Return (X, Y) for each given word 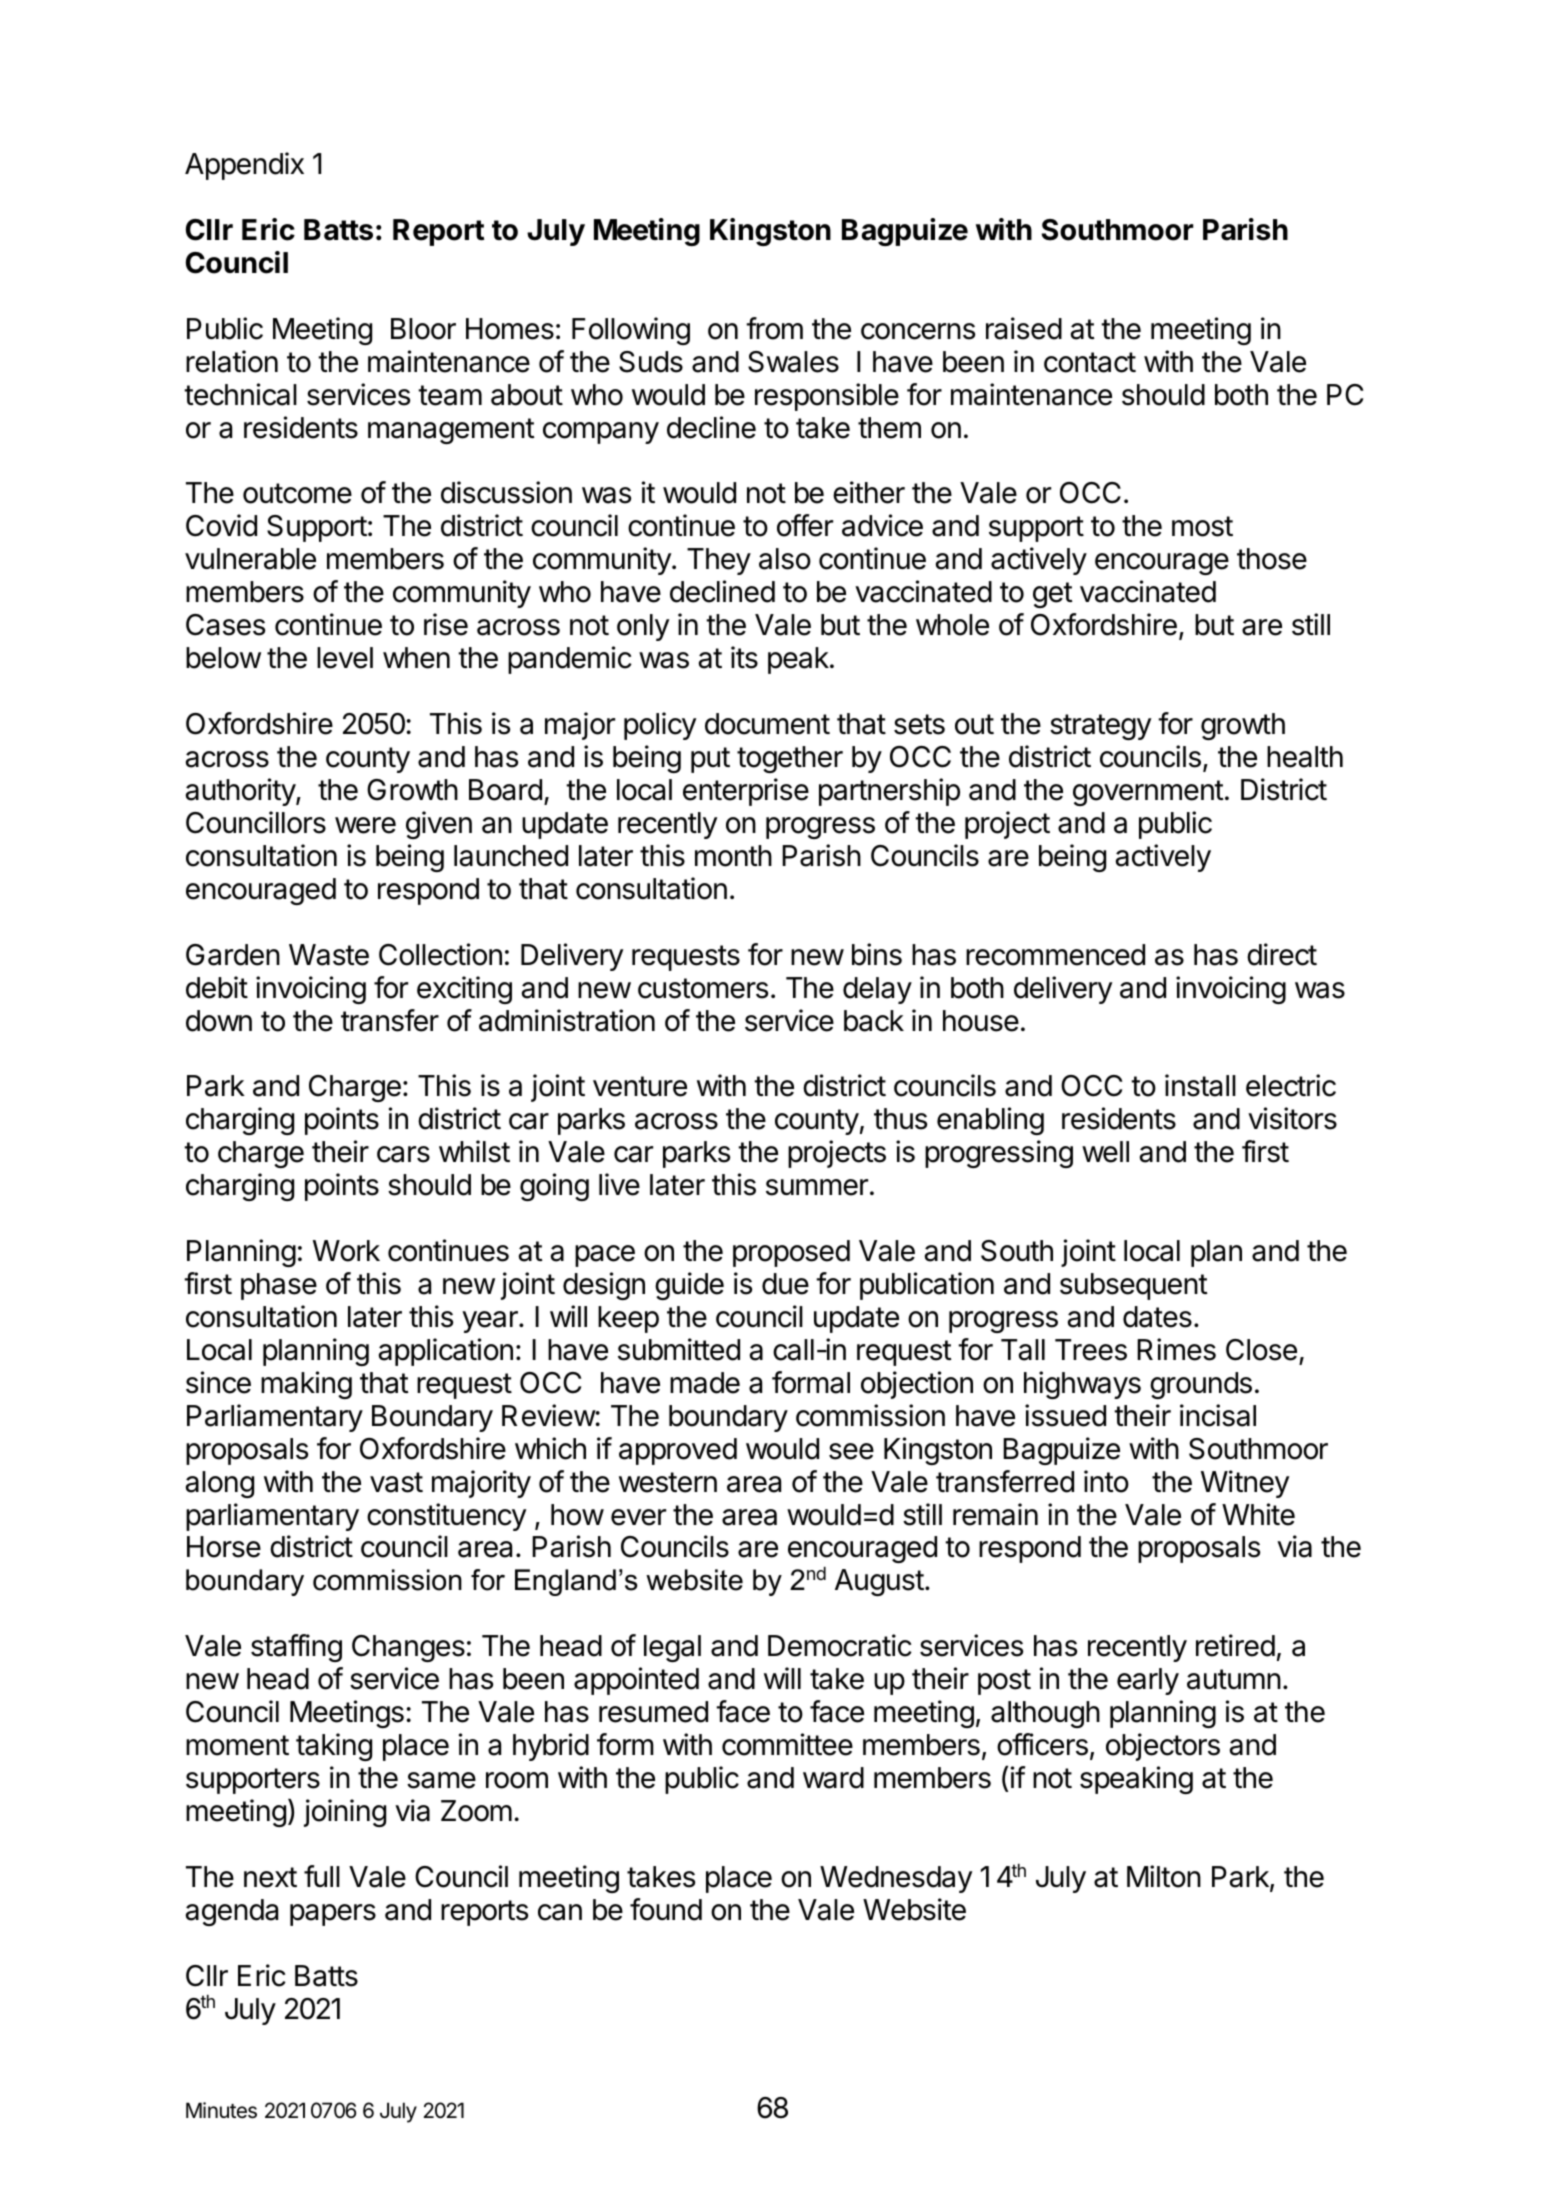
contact (1090, 362)
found (666, 1909)
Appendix (244, 166)
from (774, 328)
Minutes (221, 2110)
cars (403, 1154)
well (1105, 1152)
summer (817, 1187)
